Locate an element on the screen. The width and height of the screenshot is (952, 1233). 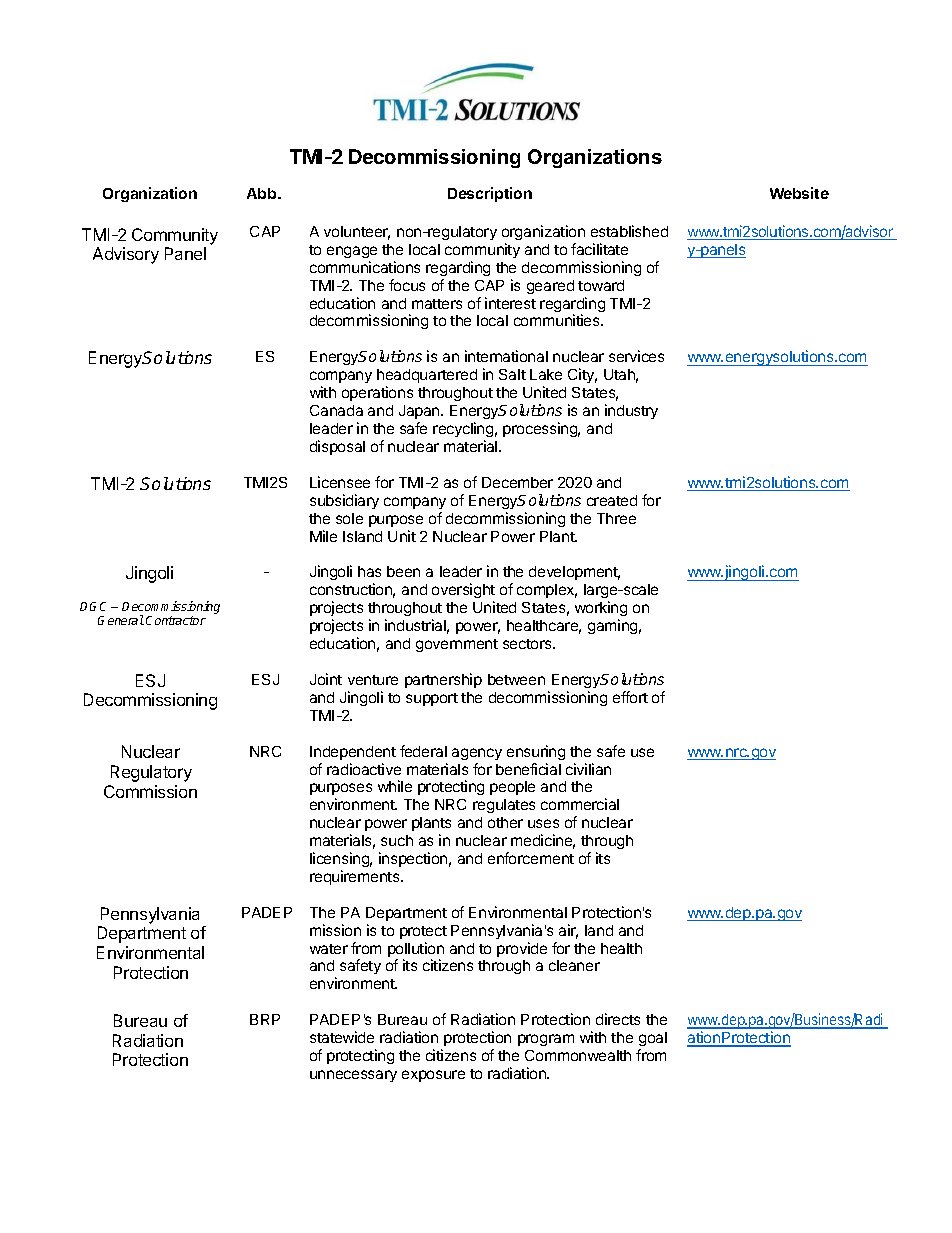
Description is located at coordinates (490, 194).
